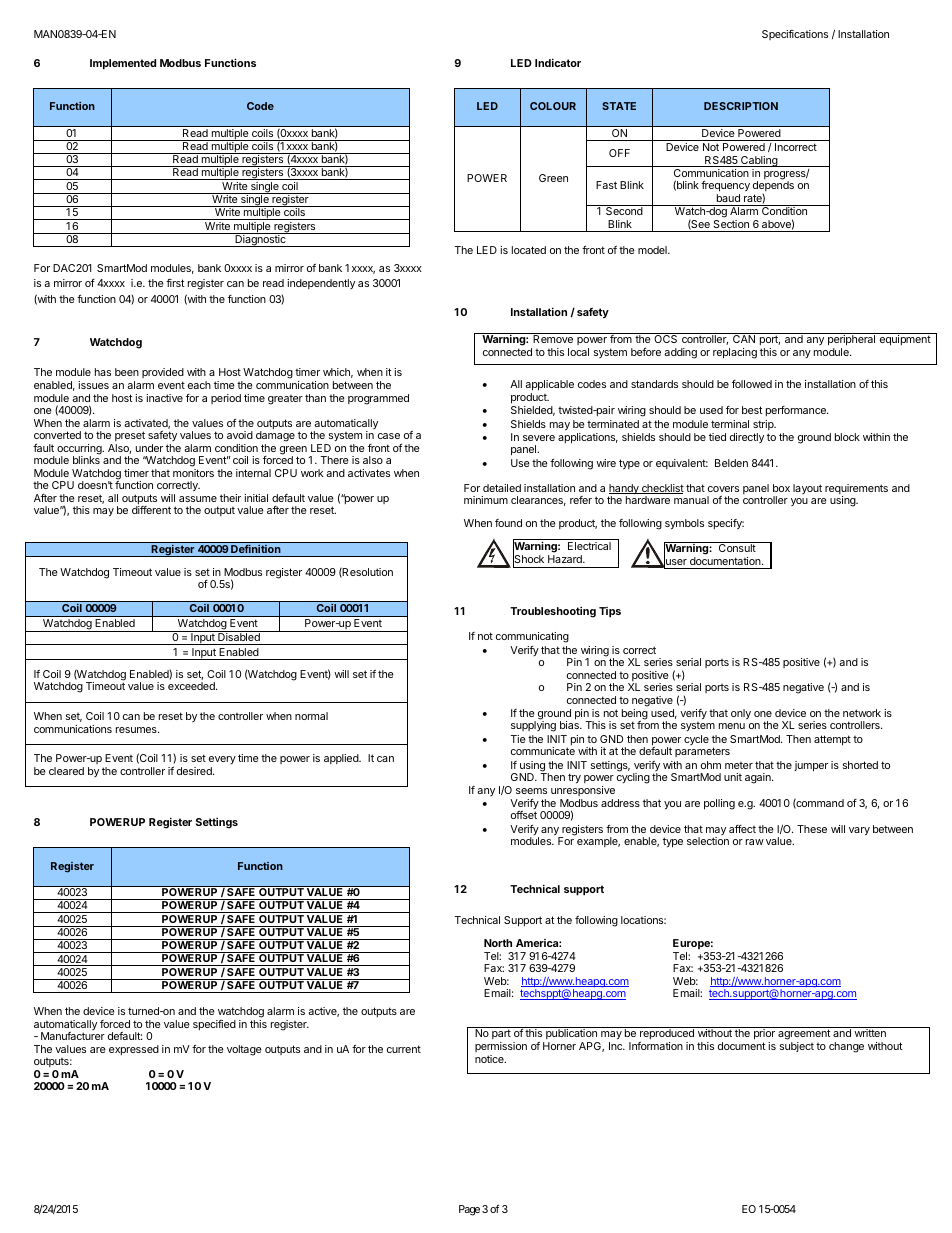 The height and width of the screenshot is (1233, 952). I want to click on minimum, so click(486, 500).
